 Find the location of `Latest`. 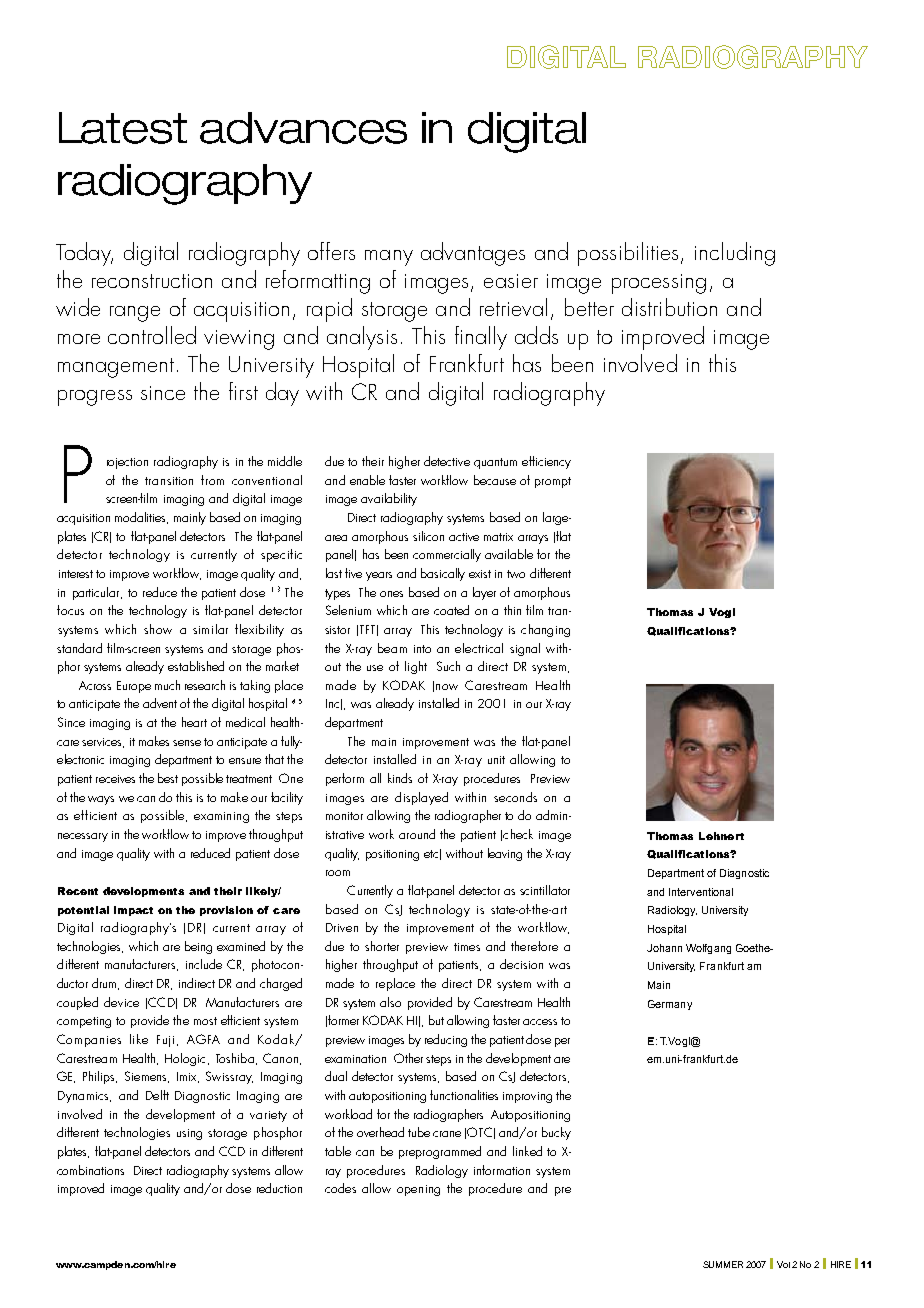

Latest is located at coordinates (123, 128).
